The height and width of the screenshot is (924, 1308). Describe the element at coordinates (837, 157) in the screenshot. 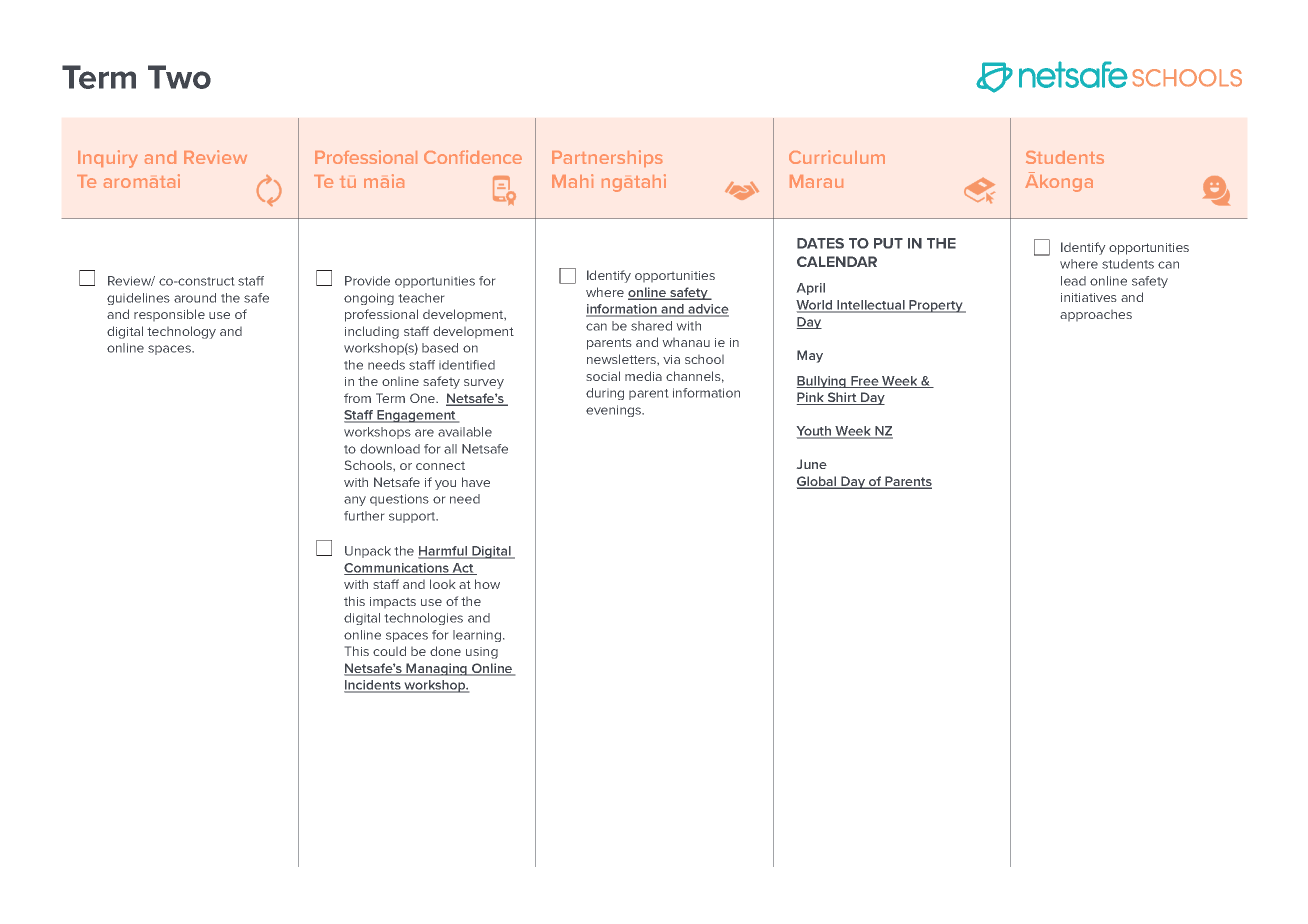

I see `Curriculum` at that location.
